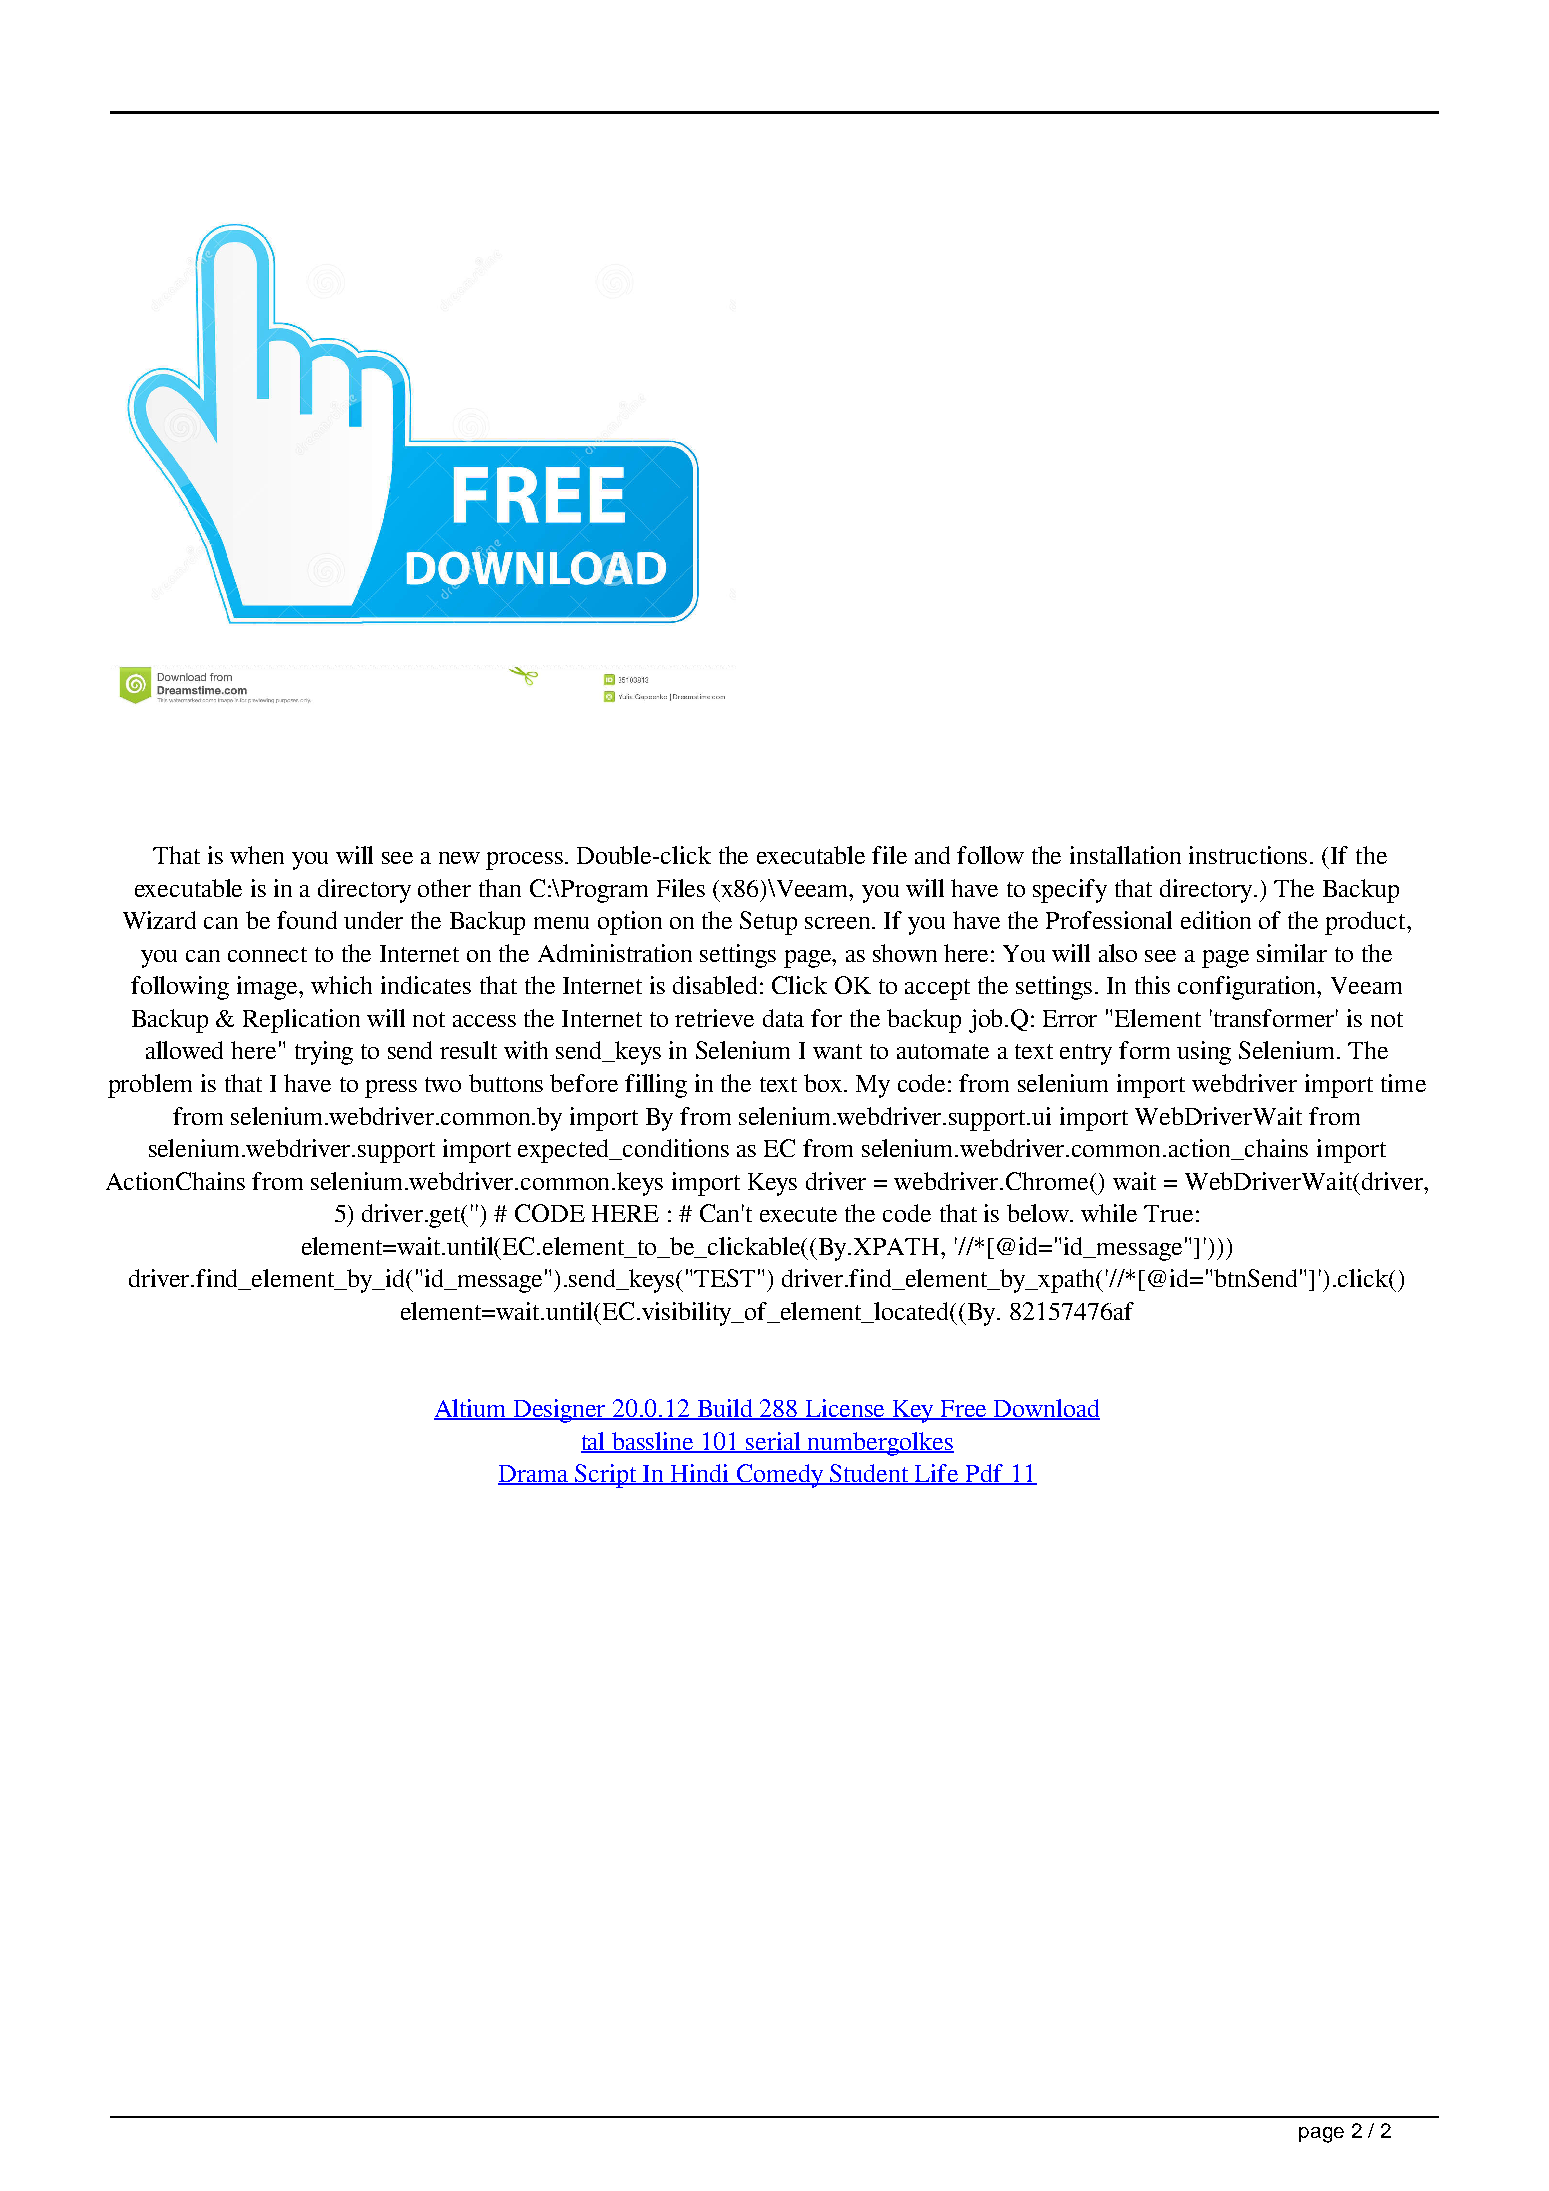  Describe the element at coordinates (1248, 988) in the document. I see `configuration` at that location.
